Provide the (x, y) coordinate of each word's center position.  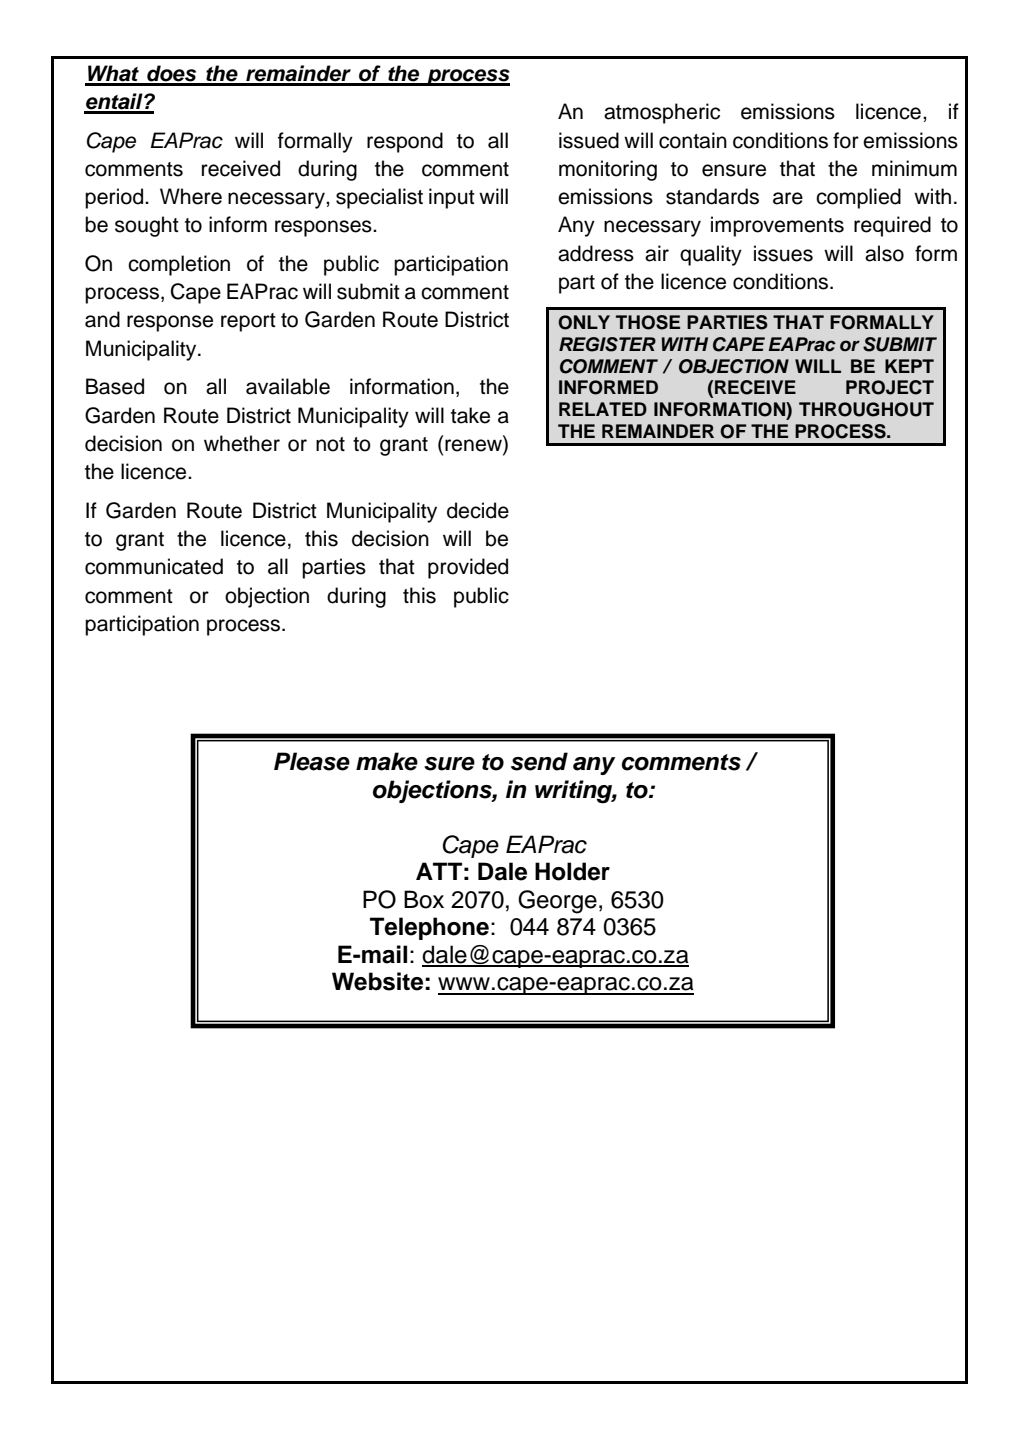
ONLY (584, 322)
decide (478, 510)
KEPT (909, 366)
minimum (914, 168)
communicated (154, 566)
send (539, 761)
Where (191, 196)
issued (589, 140)
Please (312, 761)
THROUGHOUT (866, 409)
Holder (572, 871)
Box (424, 899)
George (557, 902)
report (248, 322)
